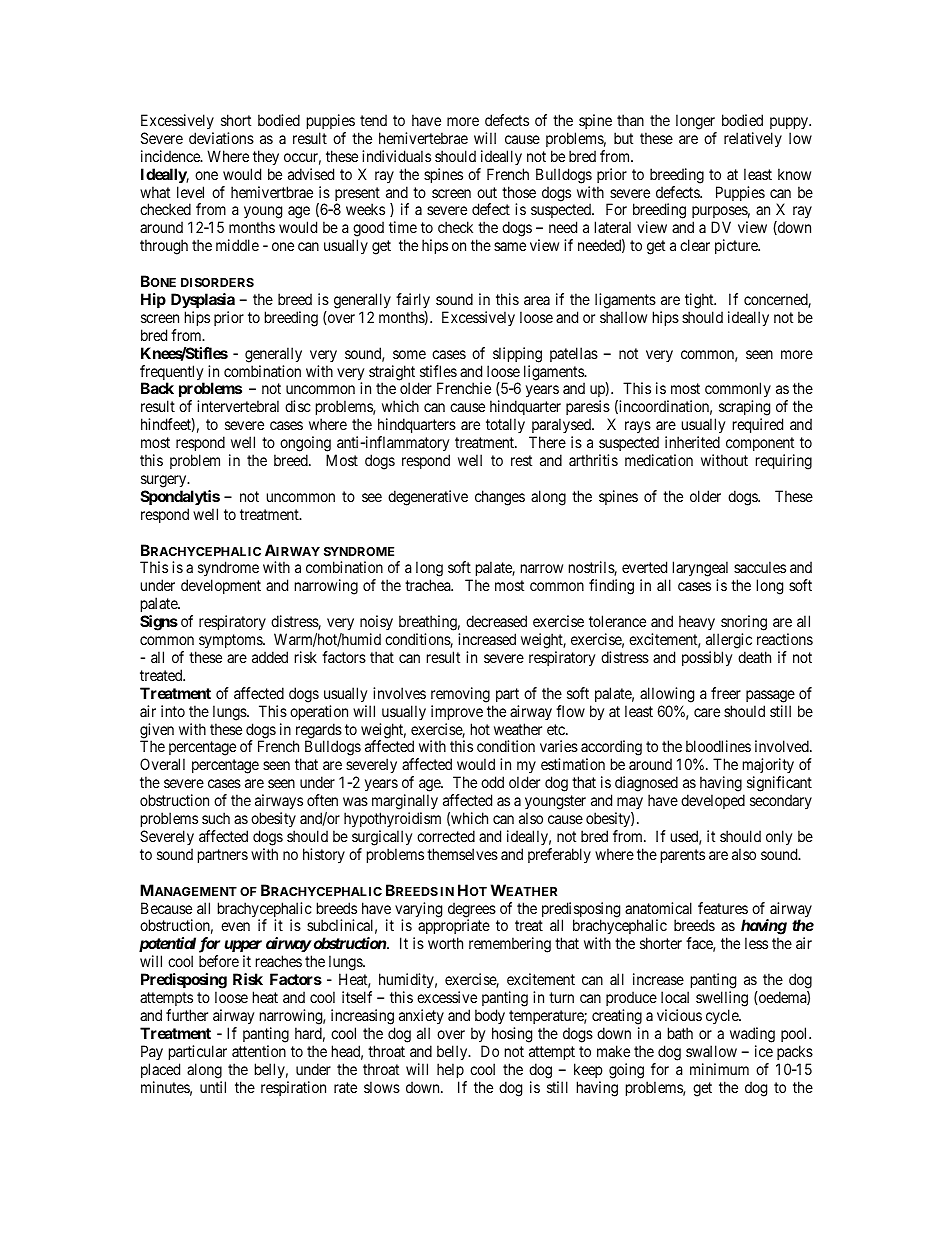  What do you see at coordinates (450, 1070) in the screenshot?
I see `help` at bounding box center [450, 1070].
